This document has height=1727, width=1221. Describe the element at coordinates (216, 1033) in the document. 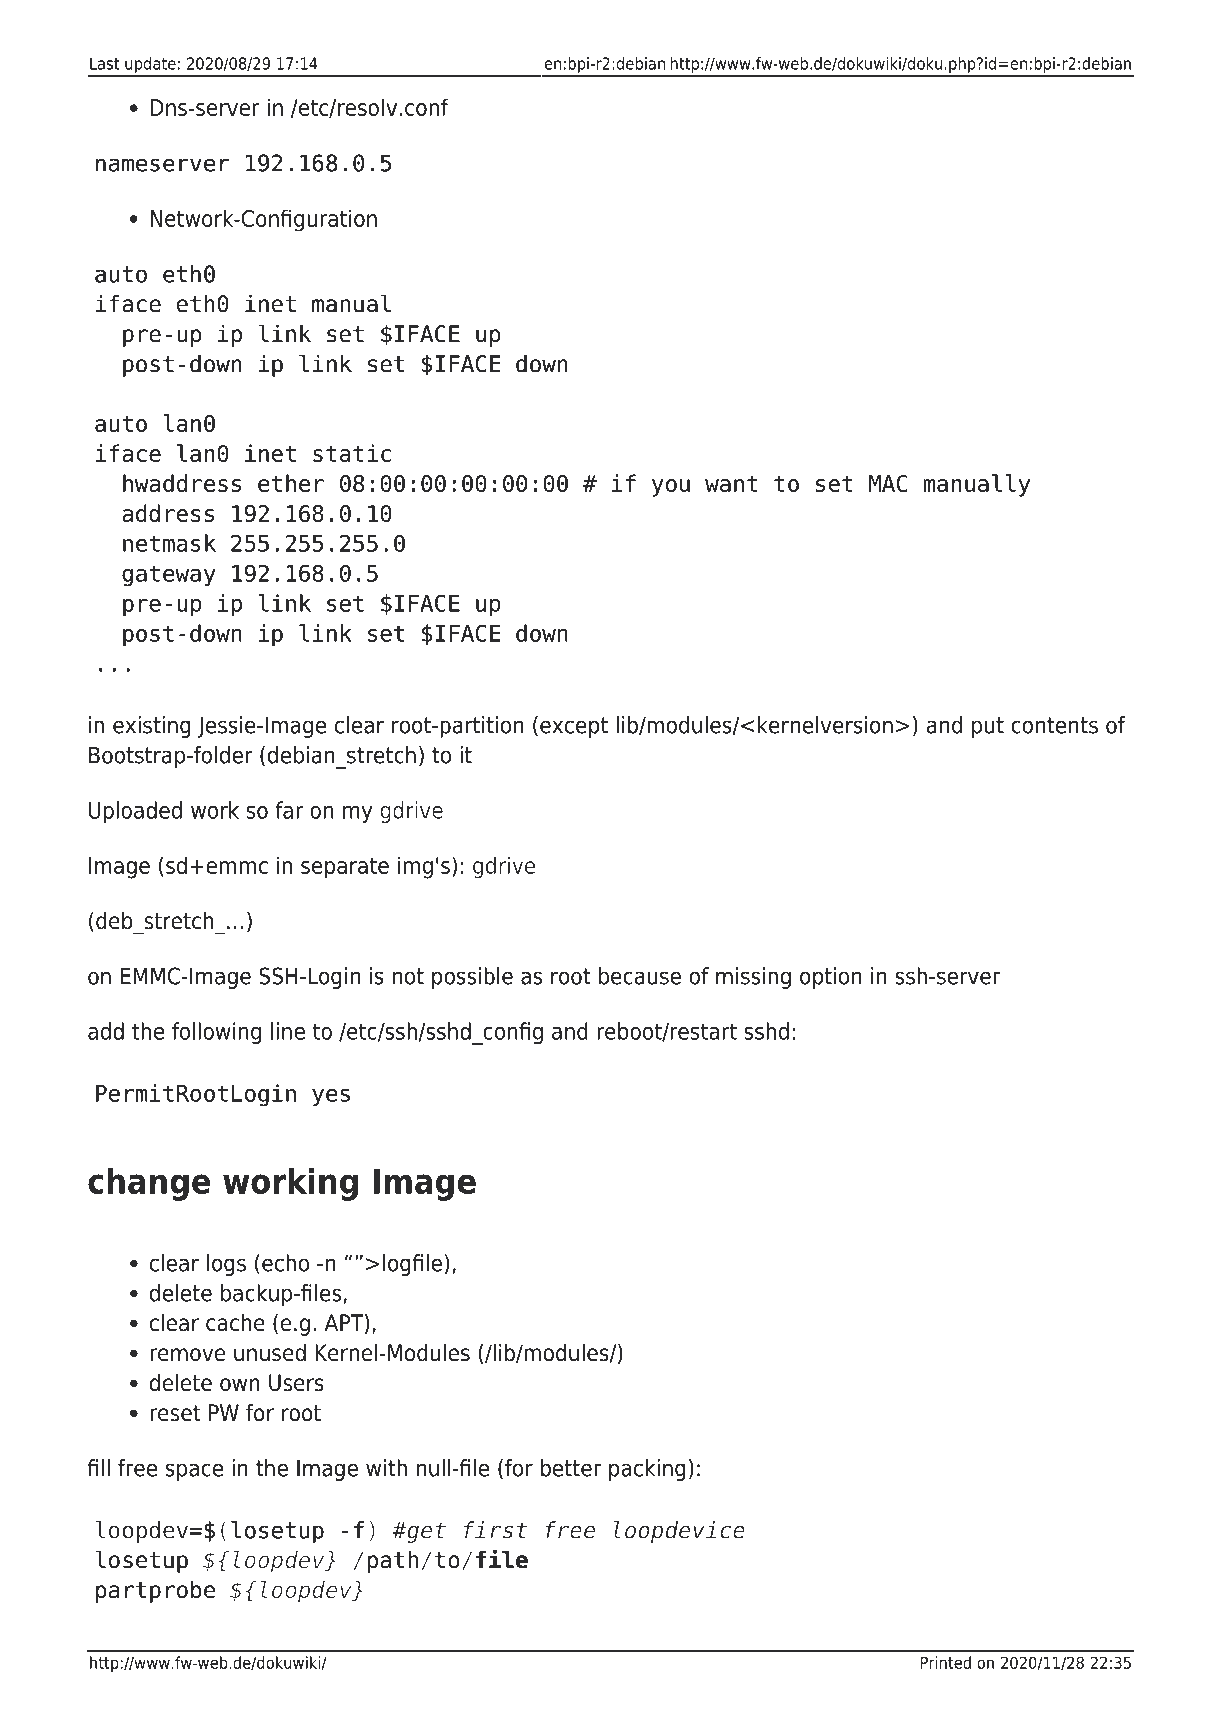

I see `following` at that location.
